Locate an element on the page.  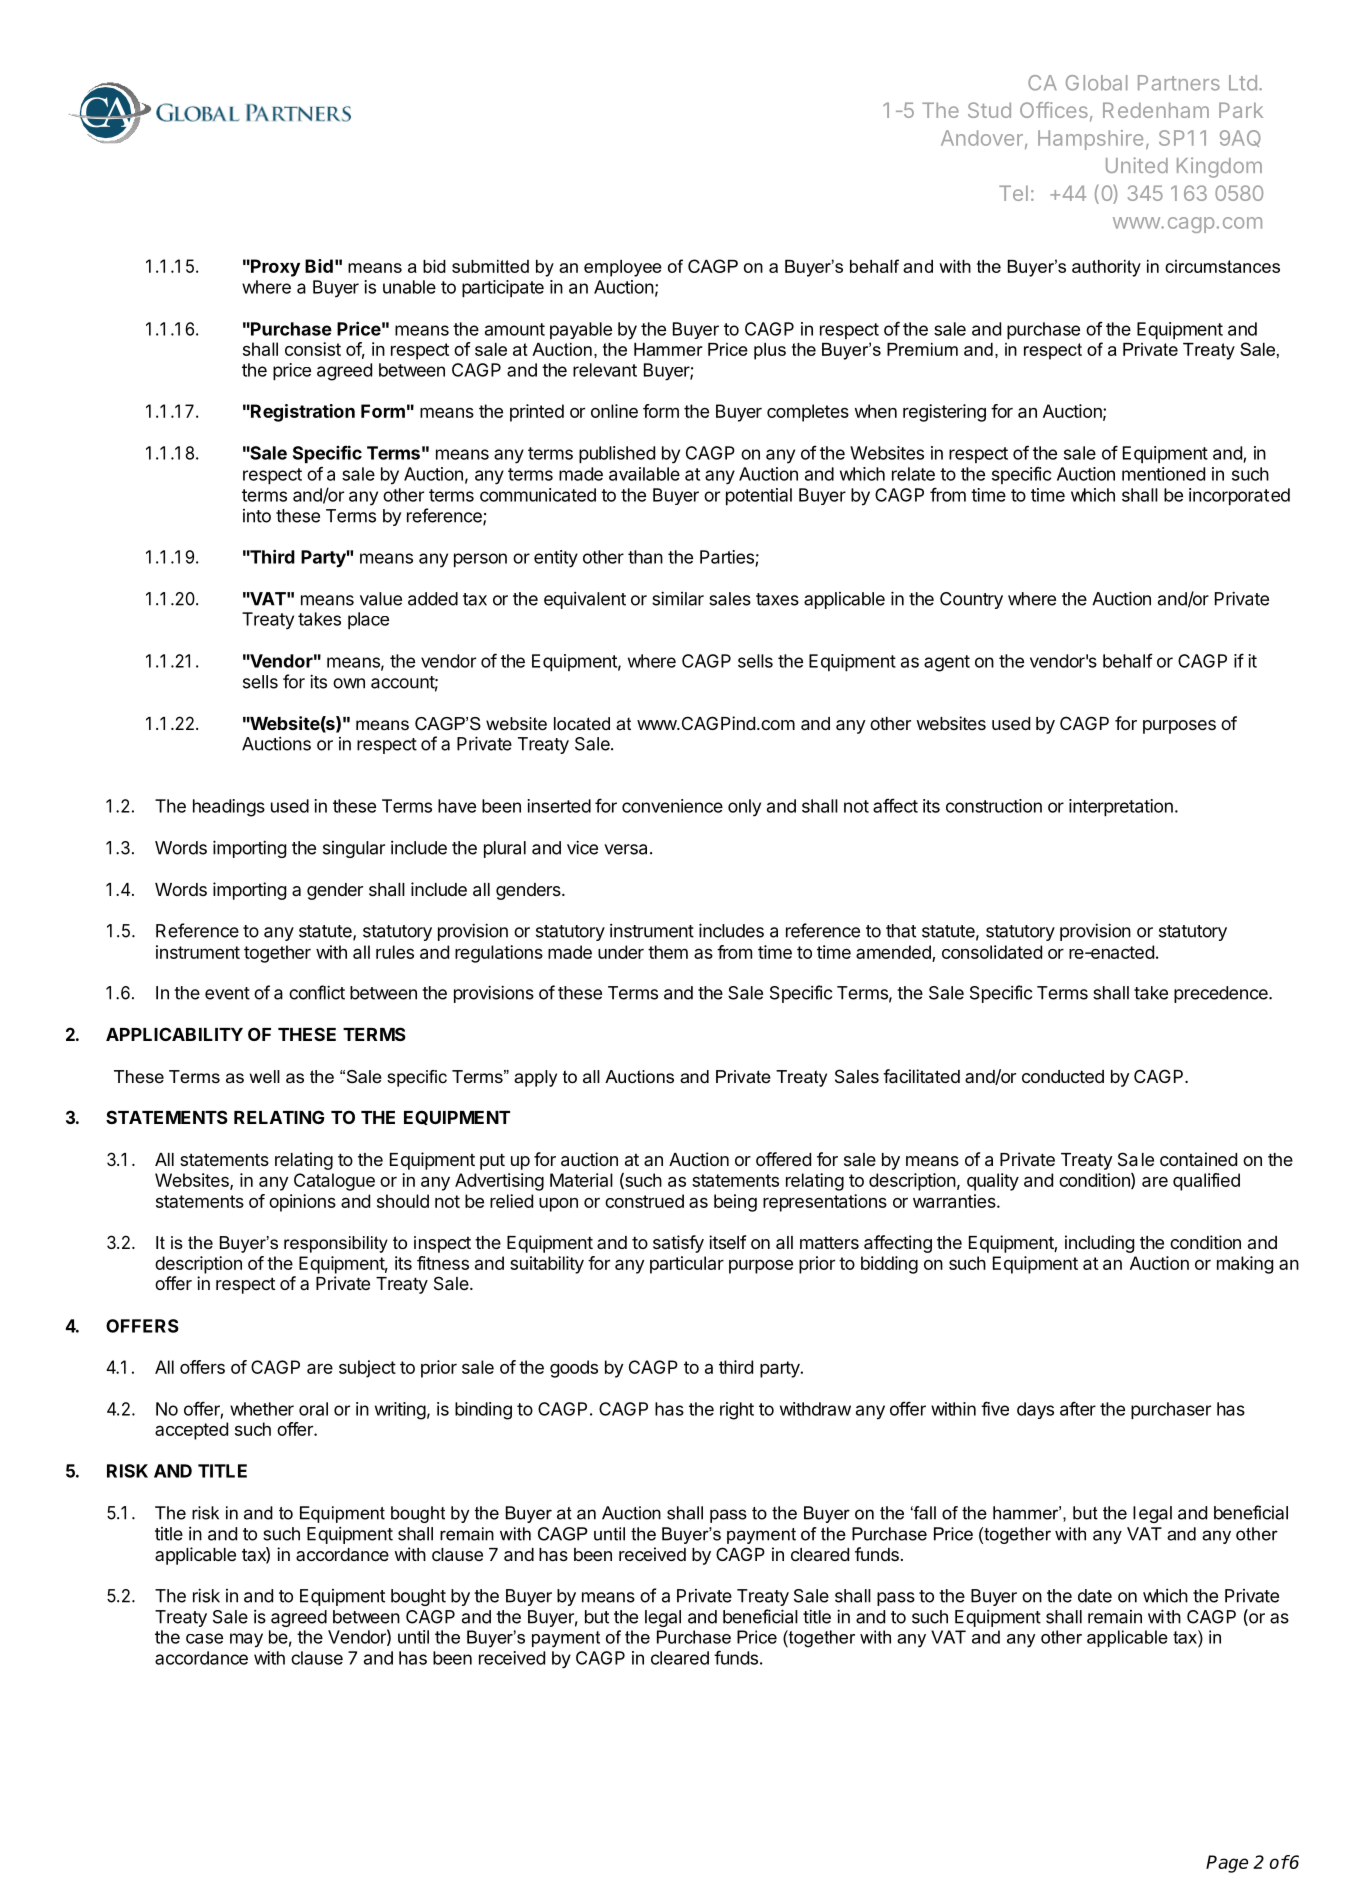
Page is located at coordinates (1227, 1864).
